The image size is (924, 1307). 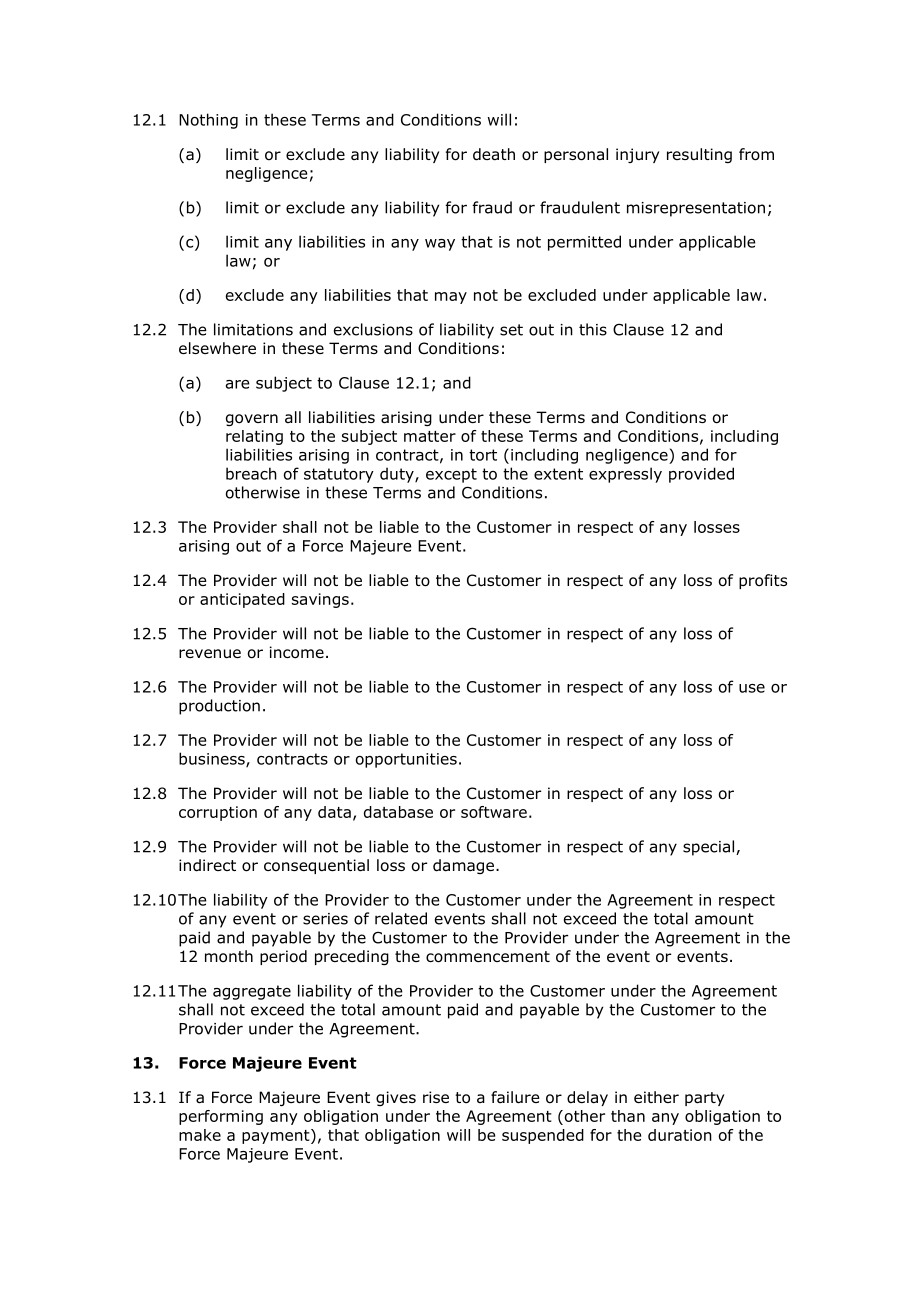 What do you see at coordinates (710, 848) in the document?
I see `special` at bounding box center [710, 848].
